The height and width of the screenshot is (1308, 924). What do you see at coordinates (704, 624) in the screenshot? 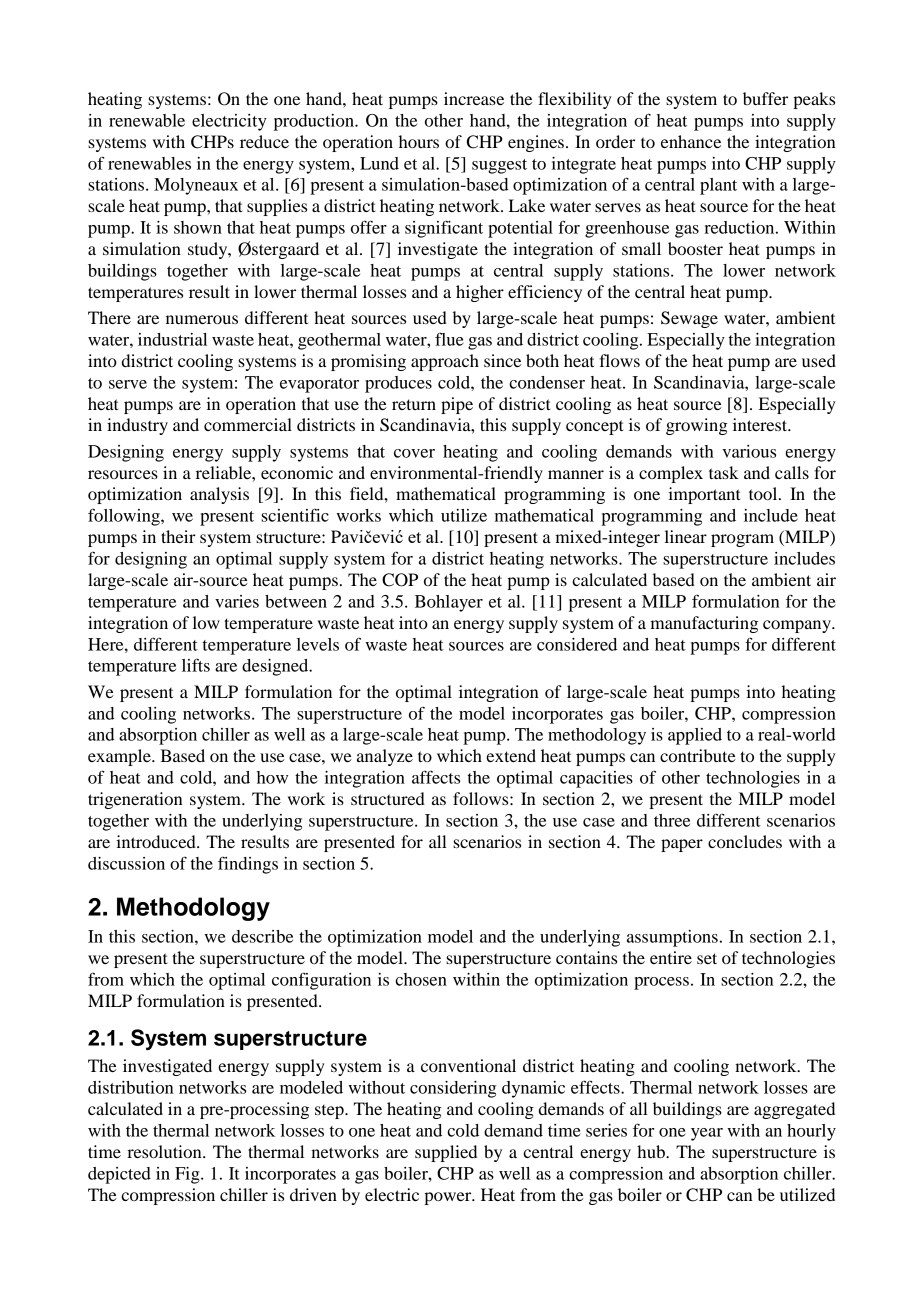
I see `manufacturing` at bounding box center [704, 624].
